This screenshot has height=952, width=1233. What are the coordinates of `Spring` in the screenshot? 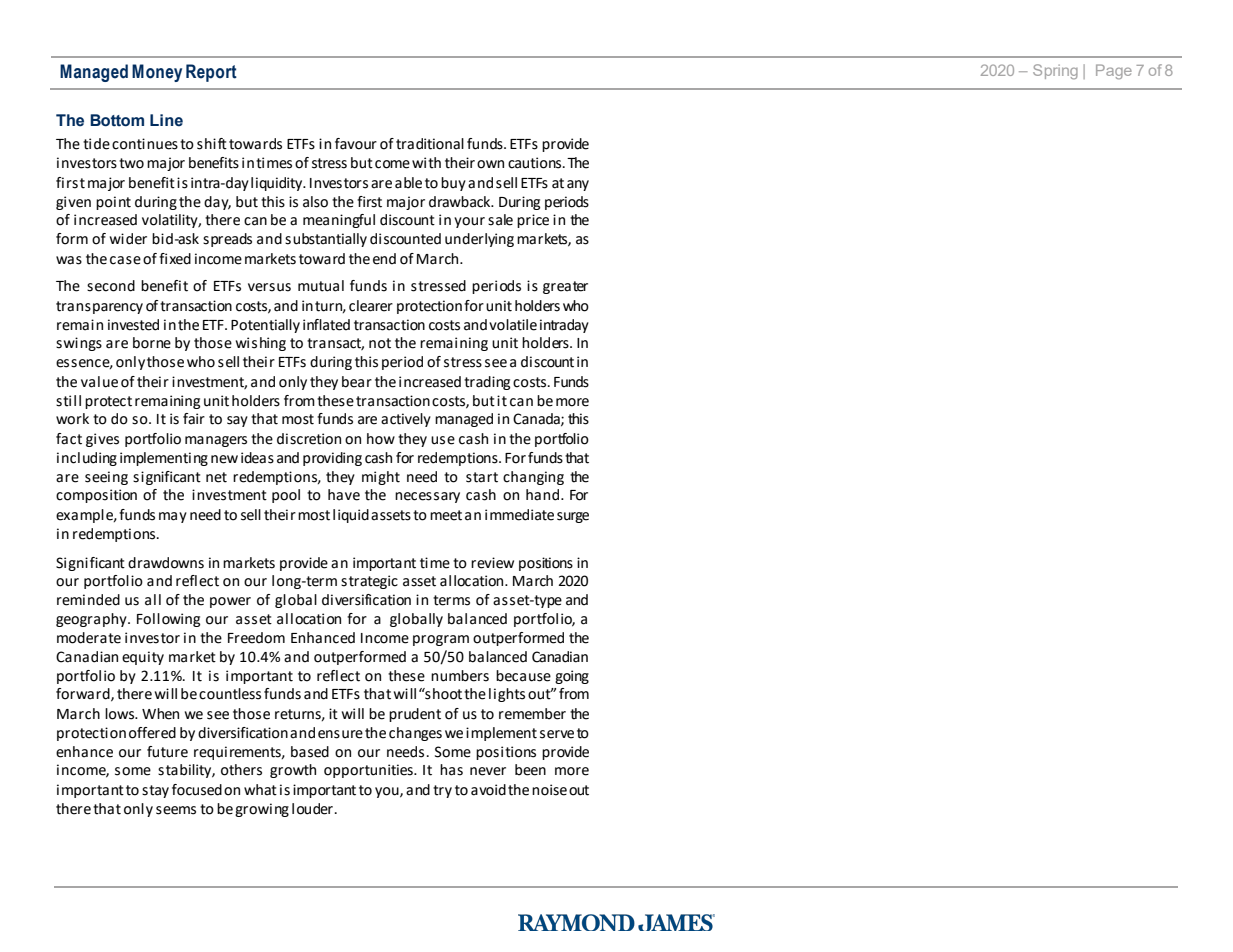 It's located at (1055, 71).
